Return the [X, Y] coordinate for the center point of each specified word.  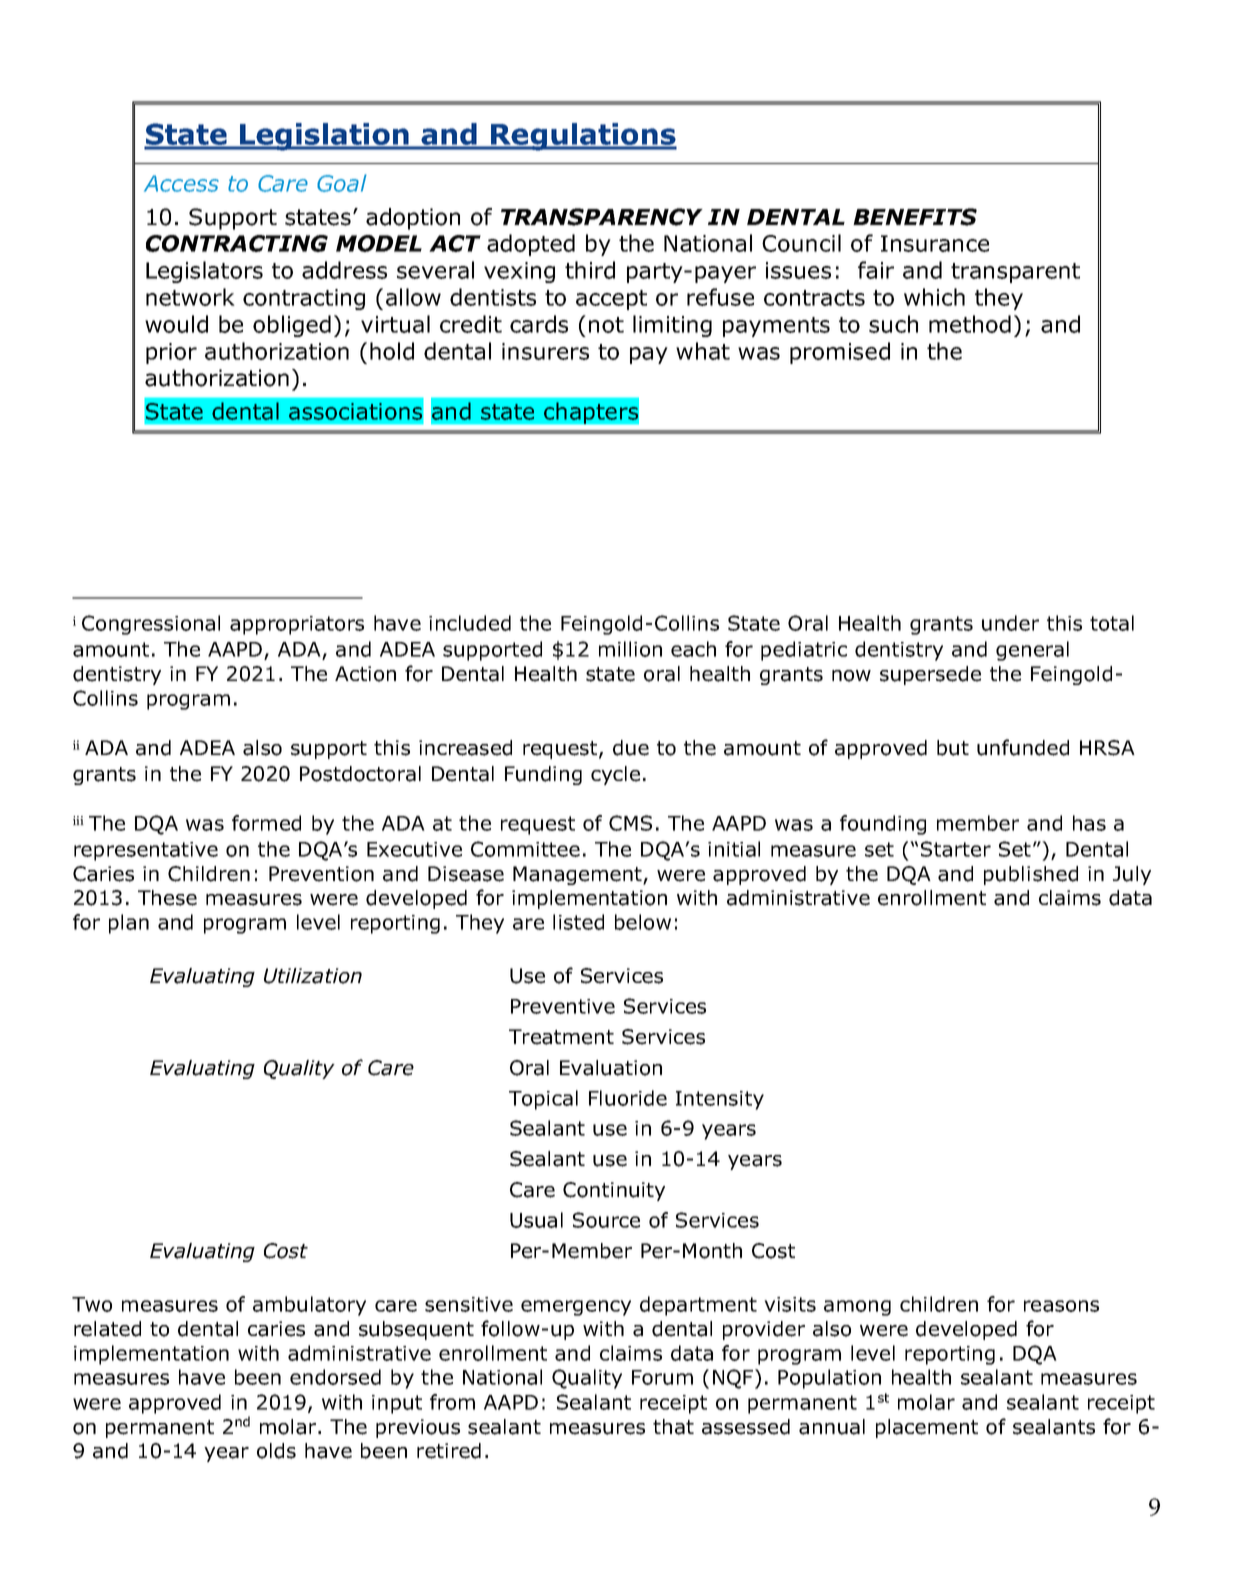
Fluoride [628, 1098]
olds [276, 1451]
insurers [545, 351]
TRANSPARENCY [602, 217]
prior [171, 353]
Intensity [720, 1100]
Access [181, 183]
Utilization [313, 976]
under [1010, 623]
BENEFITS [915, 217]
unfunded [1023, 747]
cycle [615, 775]
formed [266, 823]
